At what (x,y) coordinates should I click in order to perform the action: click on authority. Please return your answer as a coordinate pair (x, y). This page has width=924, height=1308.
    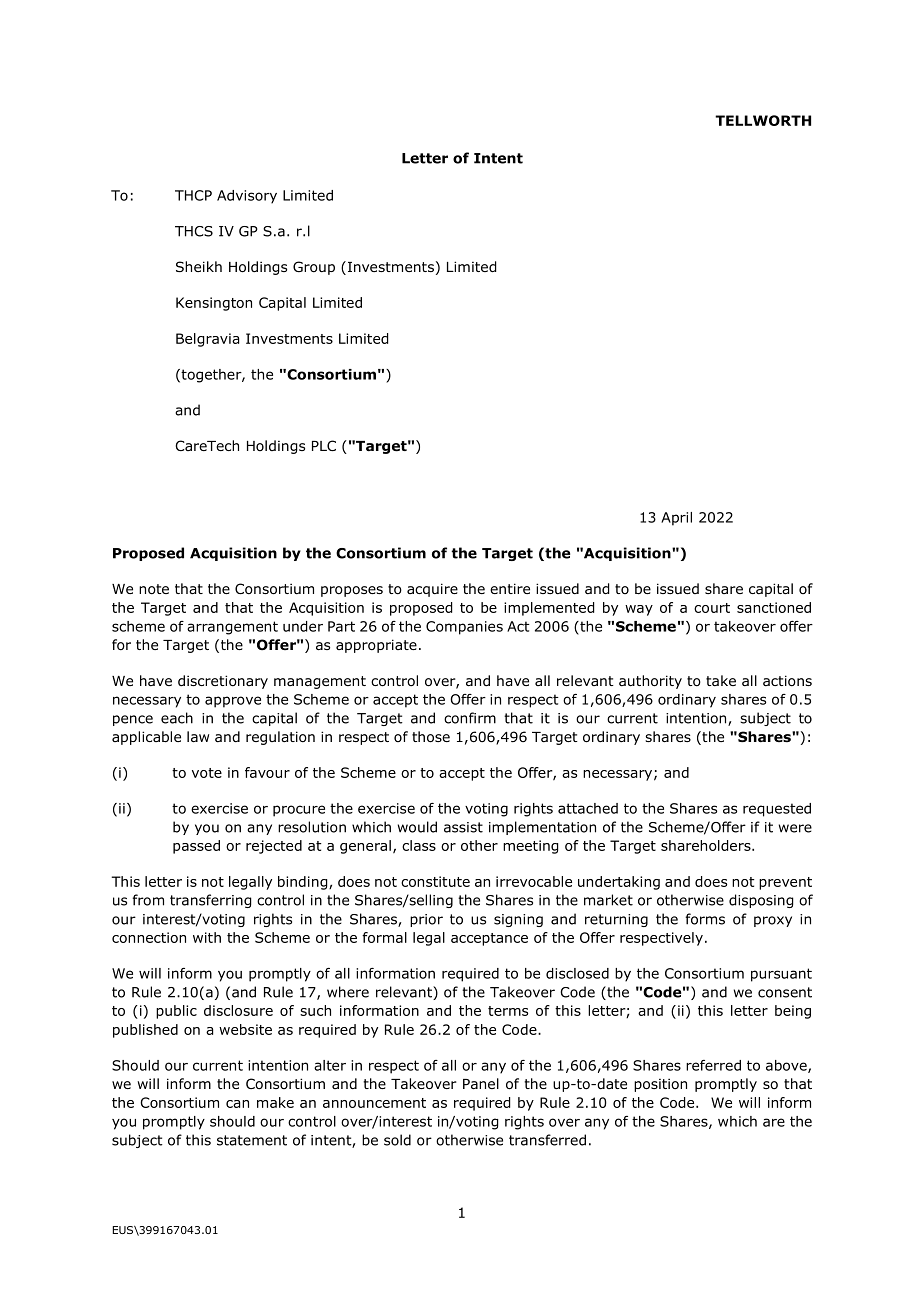
    Looking at the image, I should click on (650, 682).
